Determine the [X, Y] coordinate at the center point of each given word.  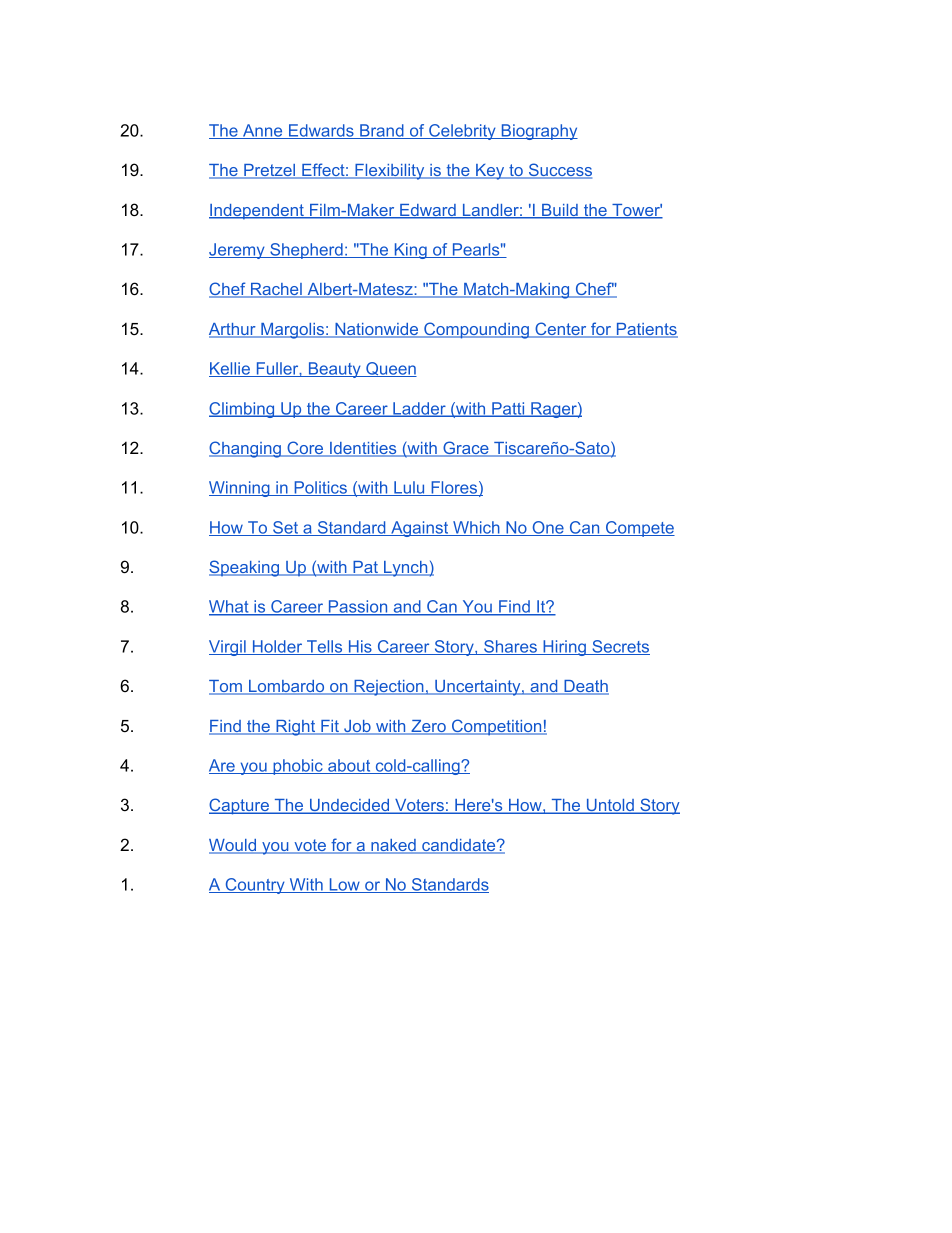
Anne [263, 131]
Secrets [620, 647]
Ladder [419, 409]
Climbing [243, 410]
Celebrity [462, 132]
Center [561, 330]
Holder [277, 647]
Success [559, 171]
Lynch [406, 569]
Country [255, 886]
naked [393, 846]
